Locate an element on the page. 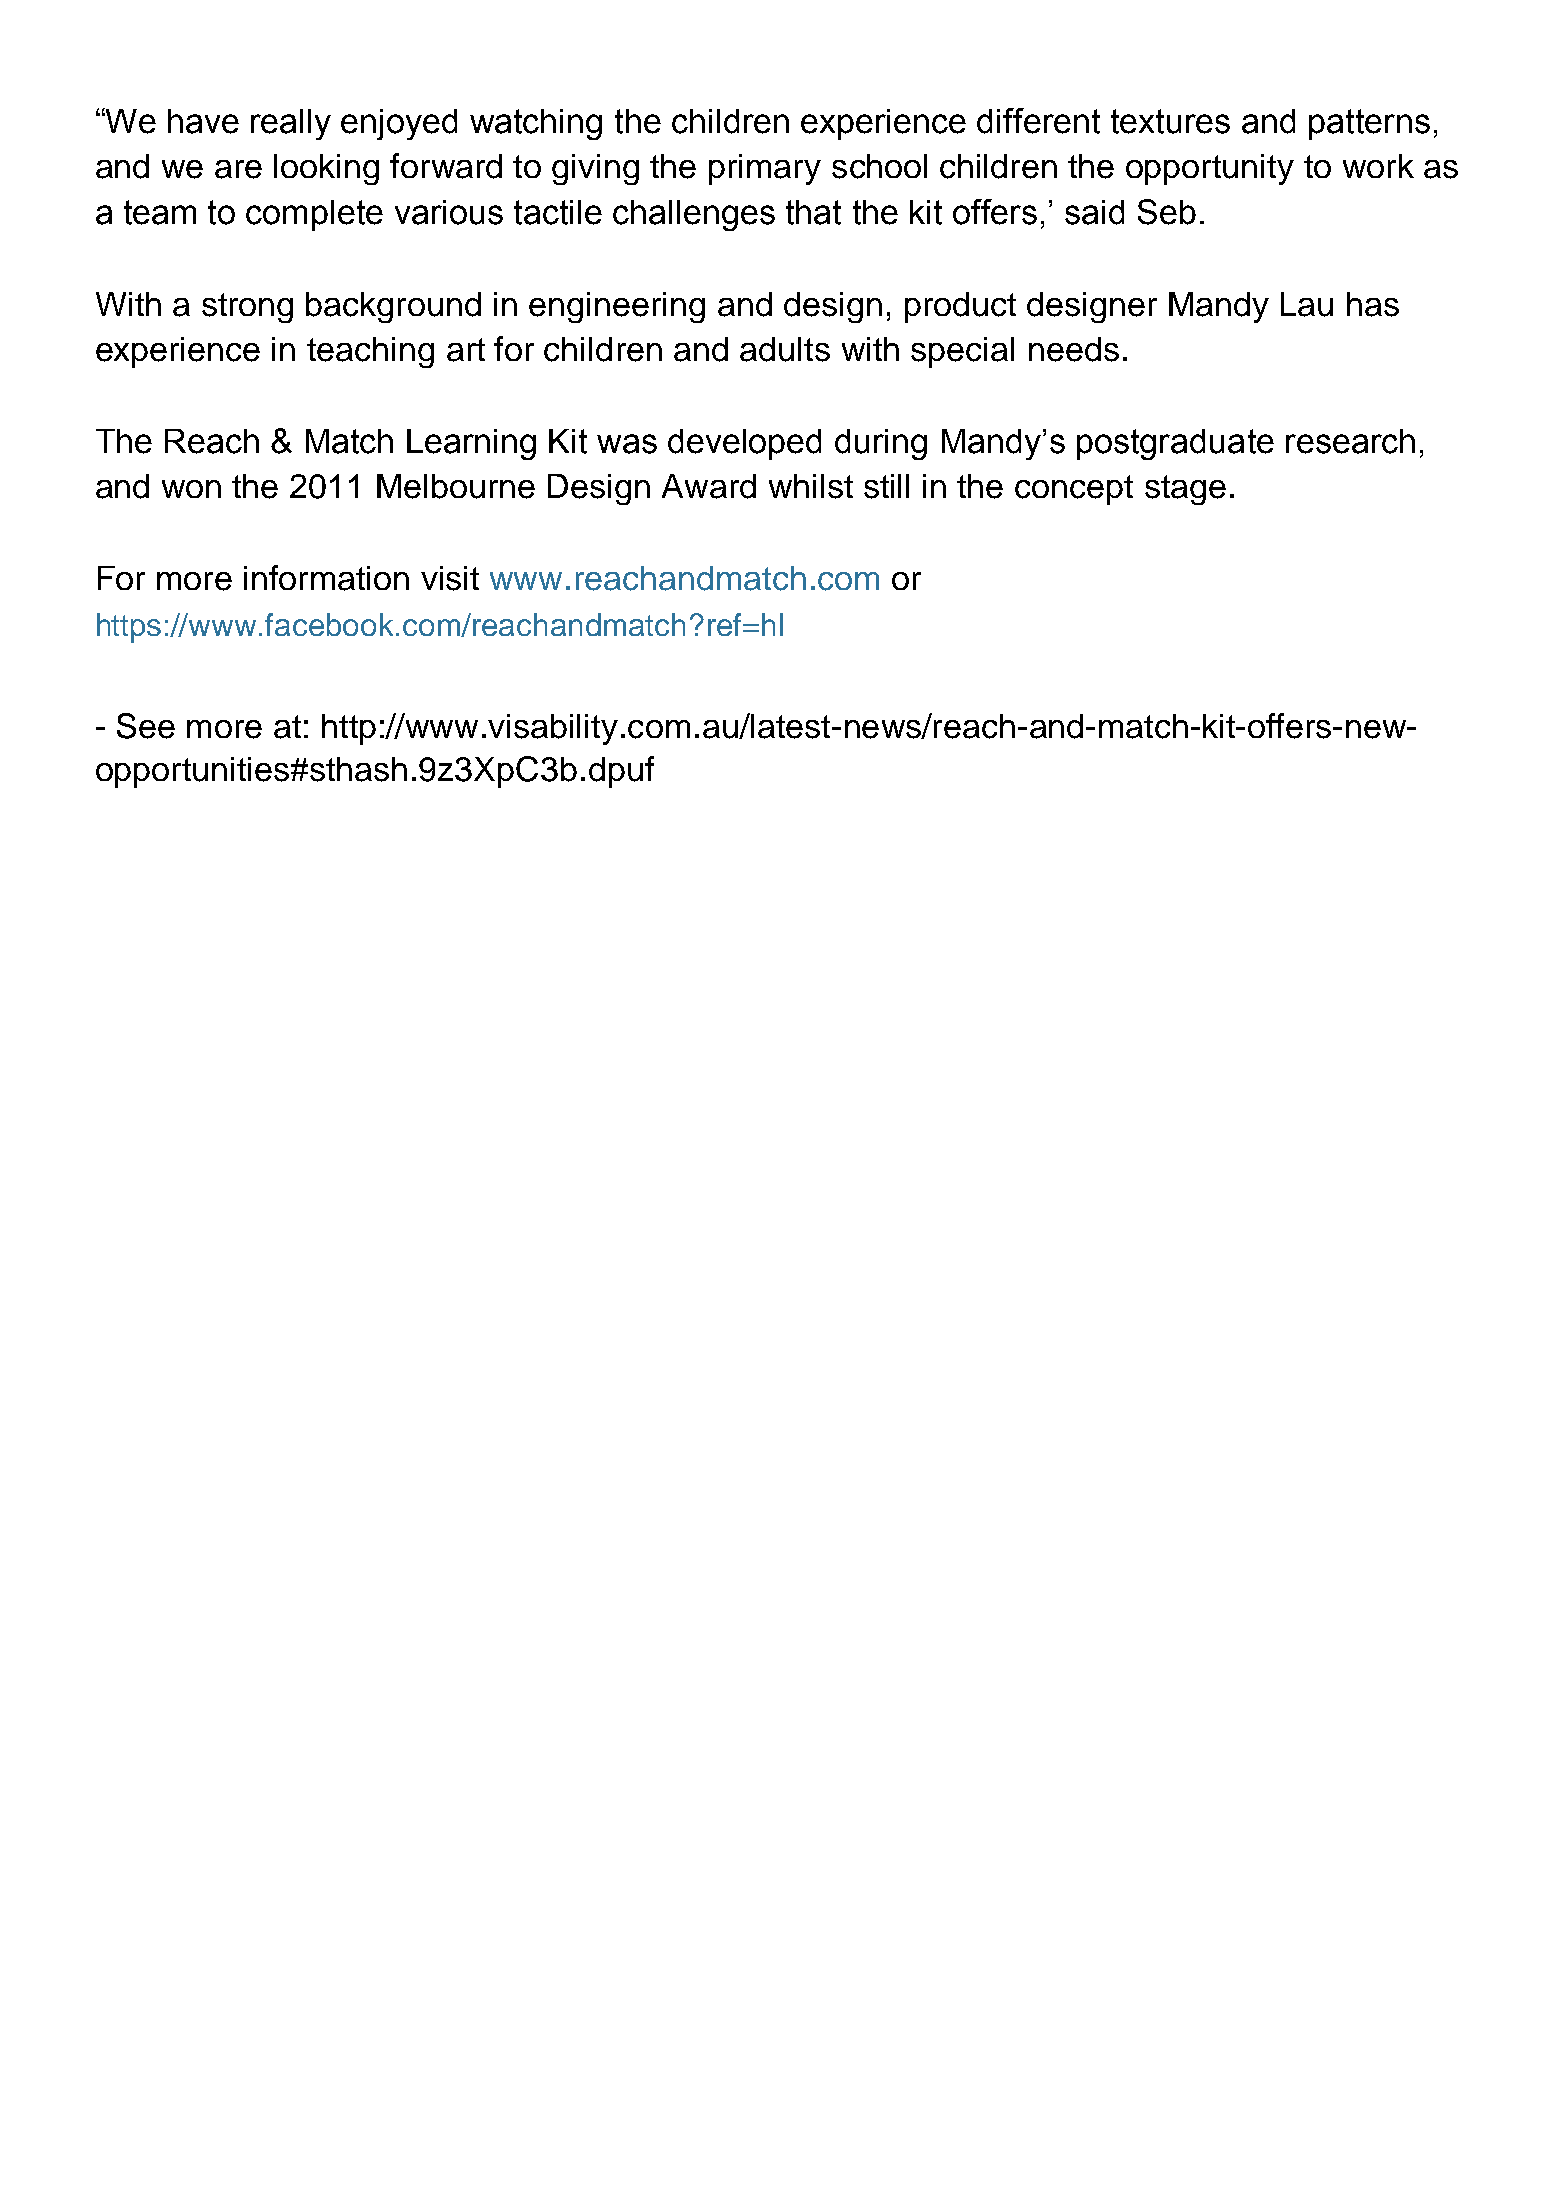  complete is located at coordinates (314, 215).
